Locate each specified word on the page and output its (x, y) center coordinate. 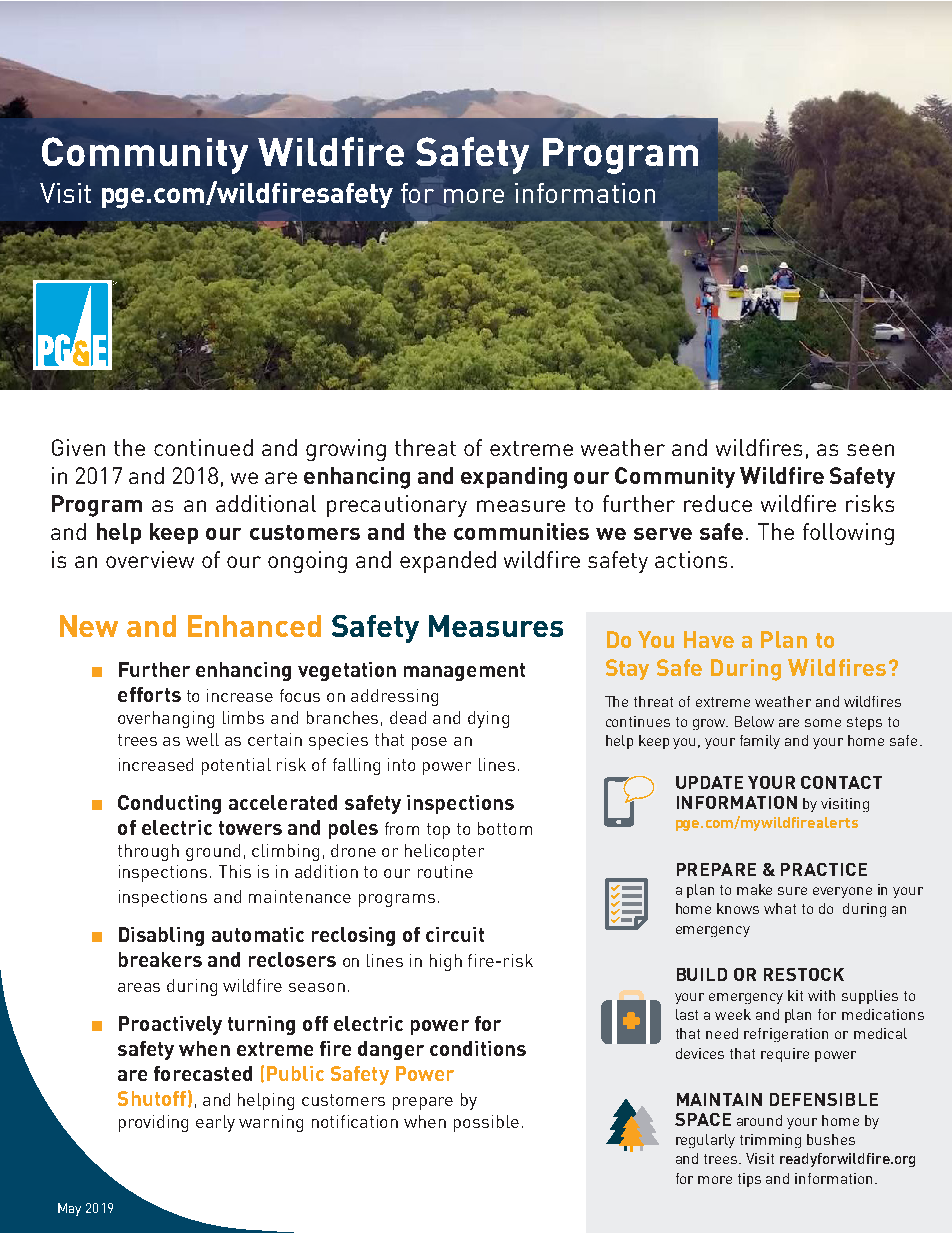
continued (203, 447)
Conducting (169, 804)
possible (486, 1123)
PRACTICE (824, 869)
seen (870, 450)
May (69, 1209)
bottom (505, 828)
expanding (514, 478)
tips (749, 1180)
